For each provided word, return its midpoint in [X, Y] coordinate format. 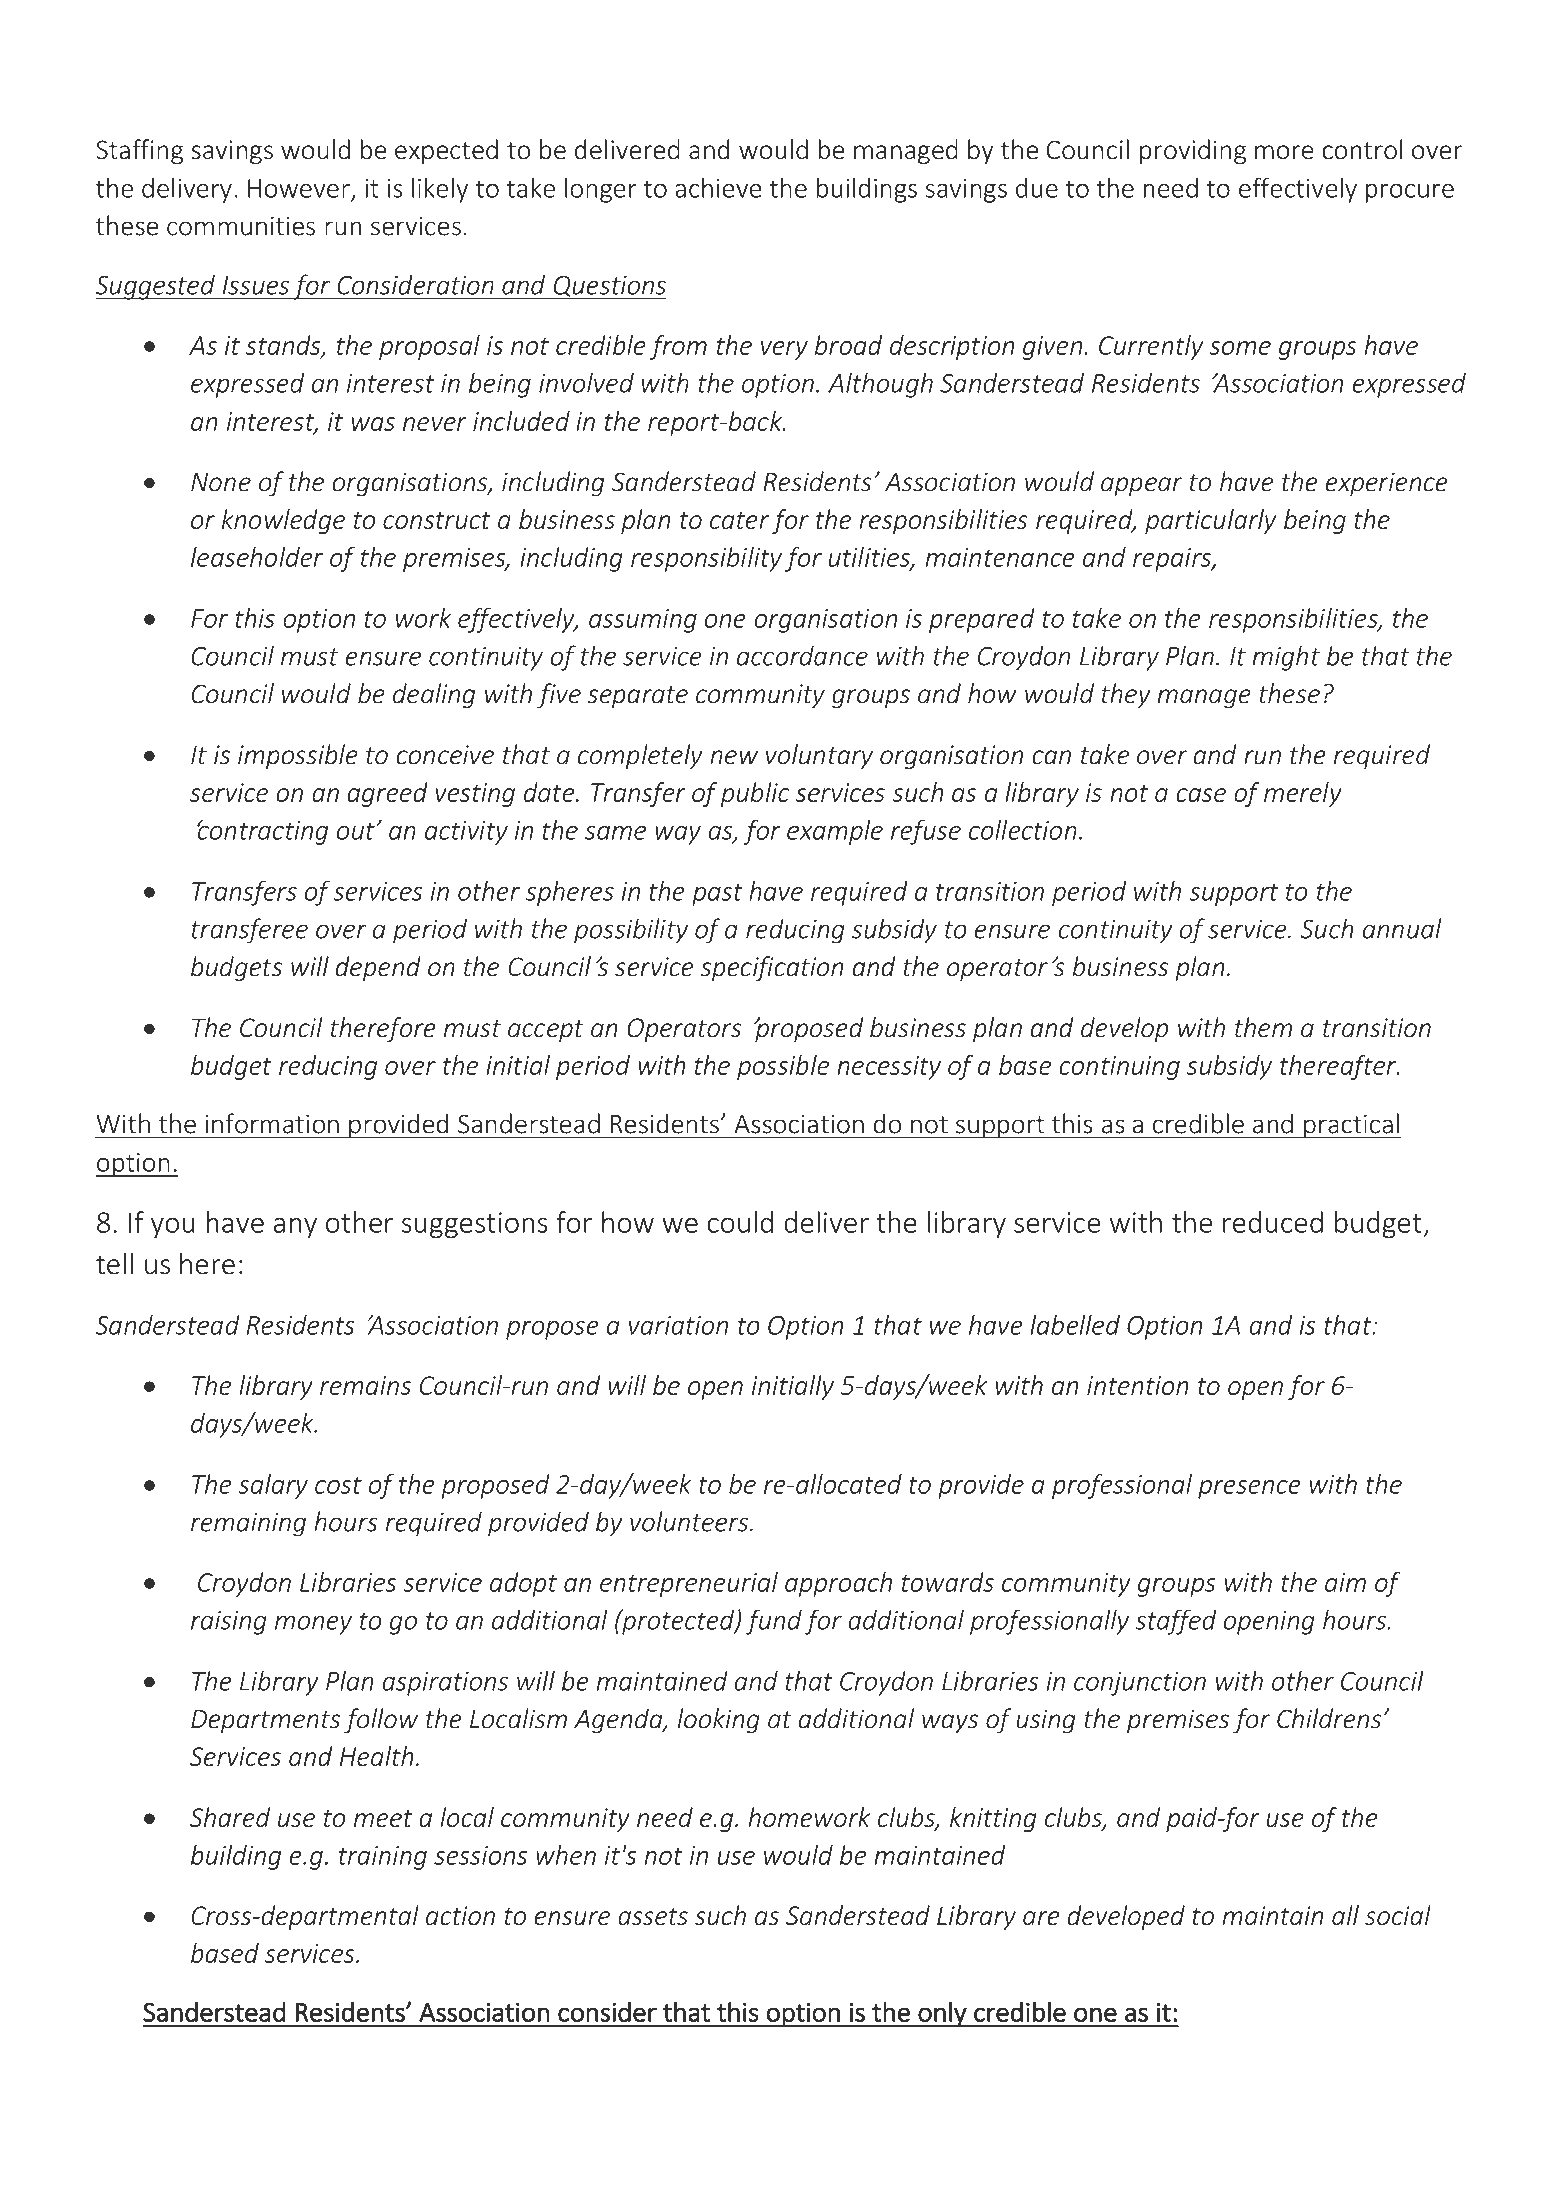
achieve [718, 187]
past [717, 894]
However [299, 188]
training [383, 1858]
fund [774, 1622]
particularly [1210, 521]
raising [229, 1623]
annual [1402, 928]
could [740, 1222]
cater [739, 520]
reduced [1273, 1222]
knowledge [283, 521]
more [1284, 152]
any [295, 1227]
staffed [1175, 1622]
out [357, 831]
